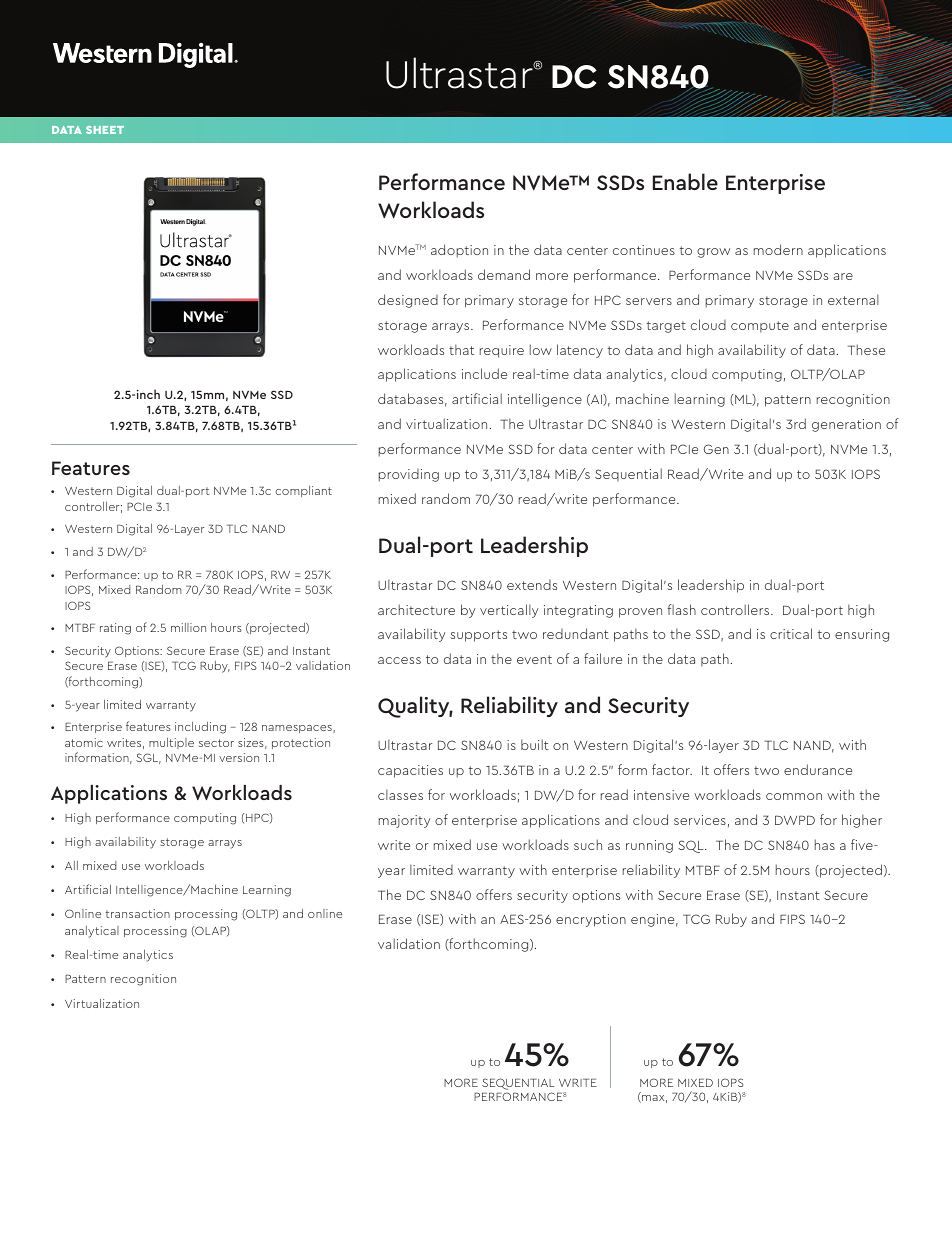 The image size is (952, 1233). What do you see at coordinates (138, 913) in the screenshot?
I see `transaction` at bounding box center [138, 913].
